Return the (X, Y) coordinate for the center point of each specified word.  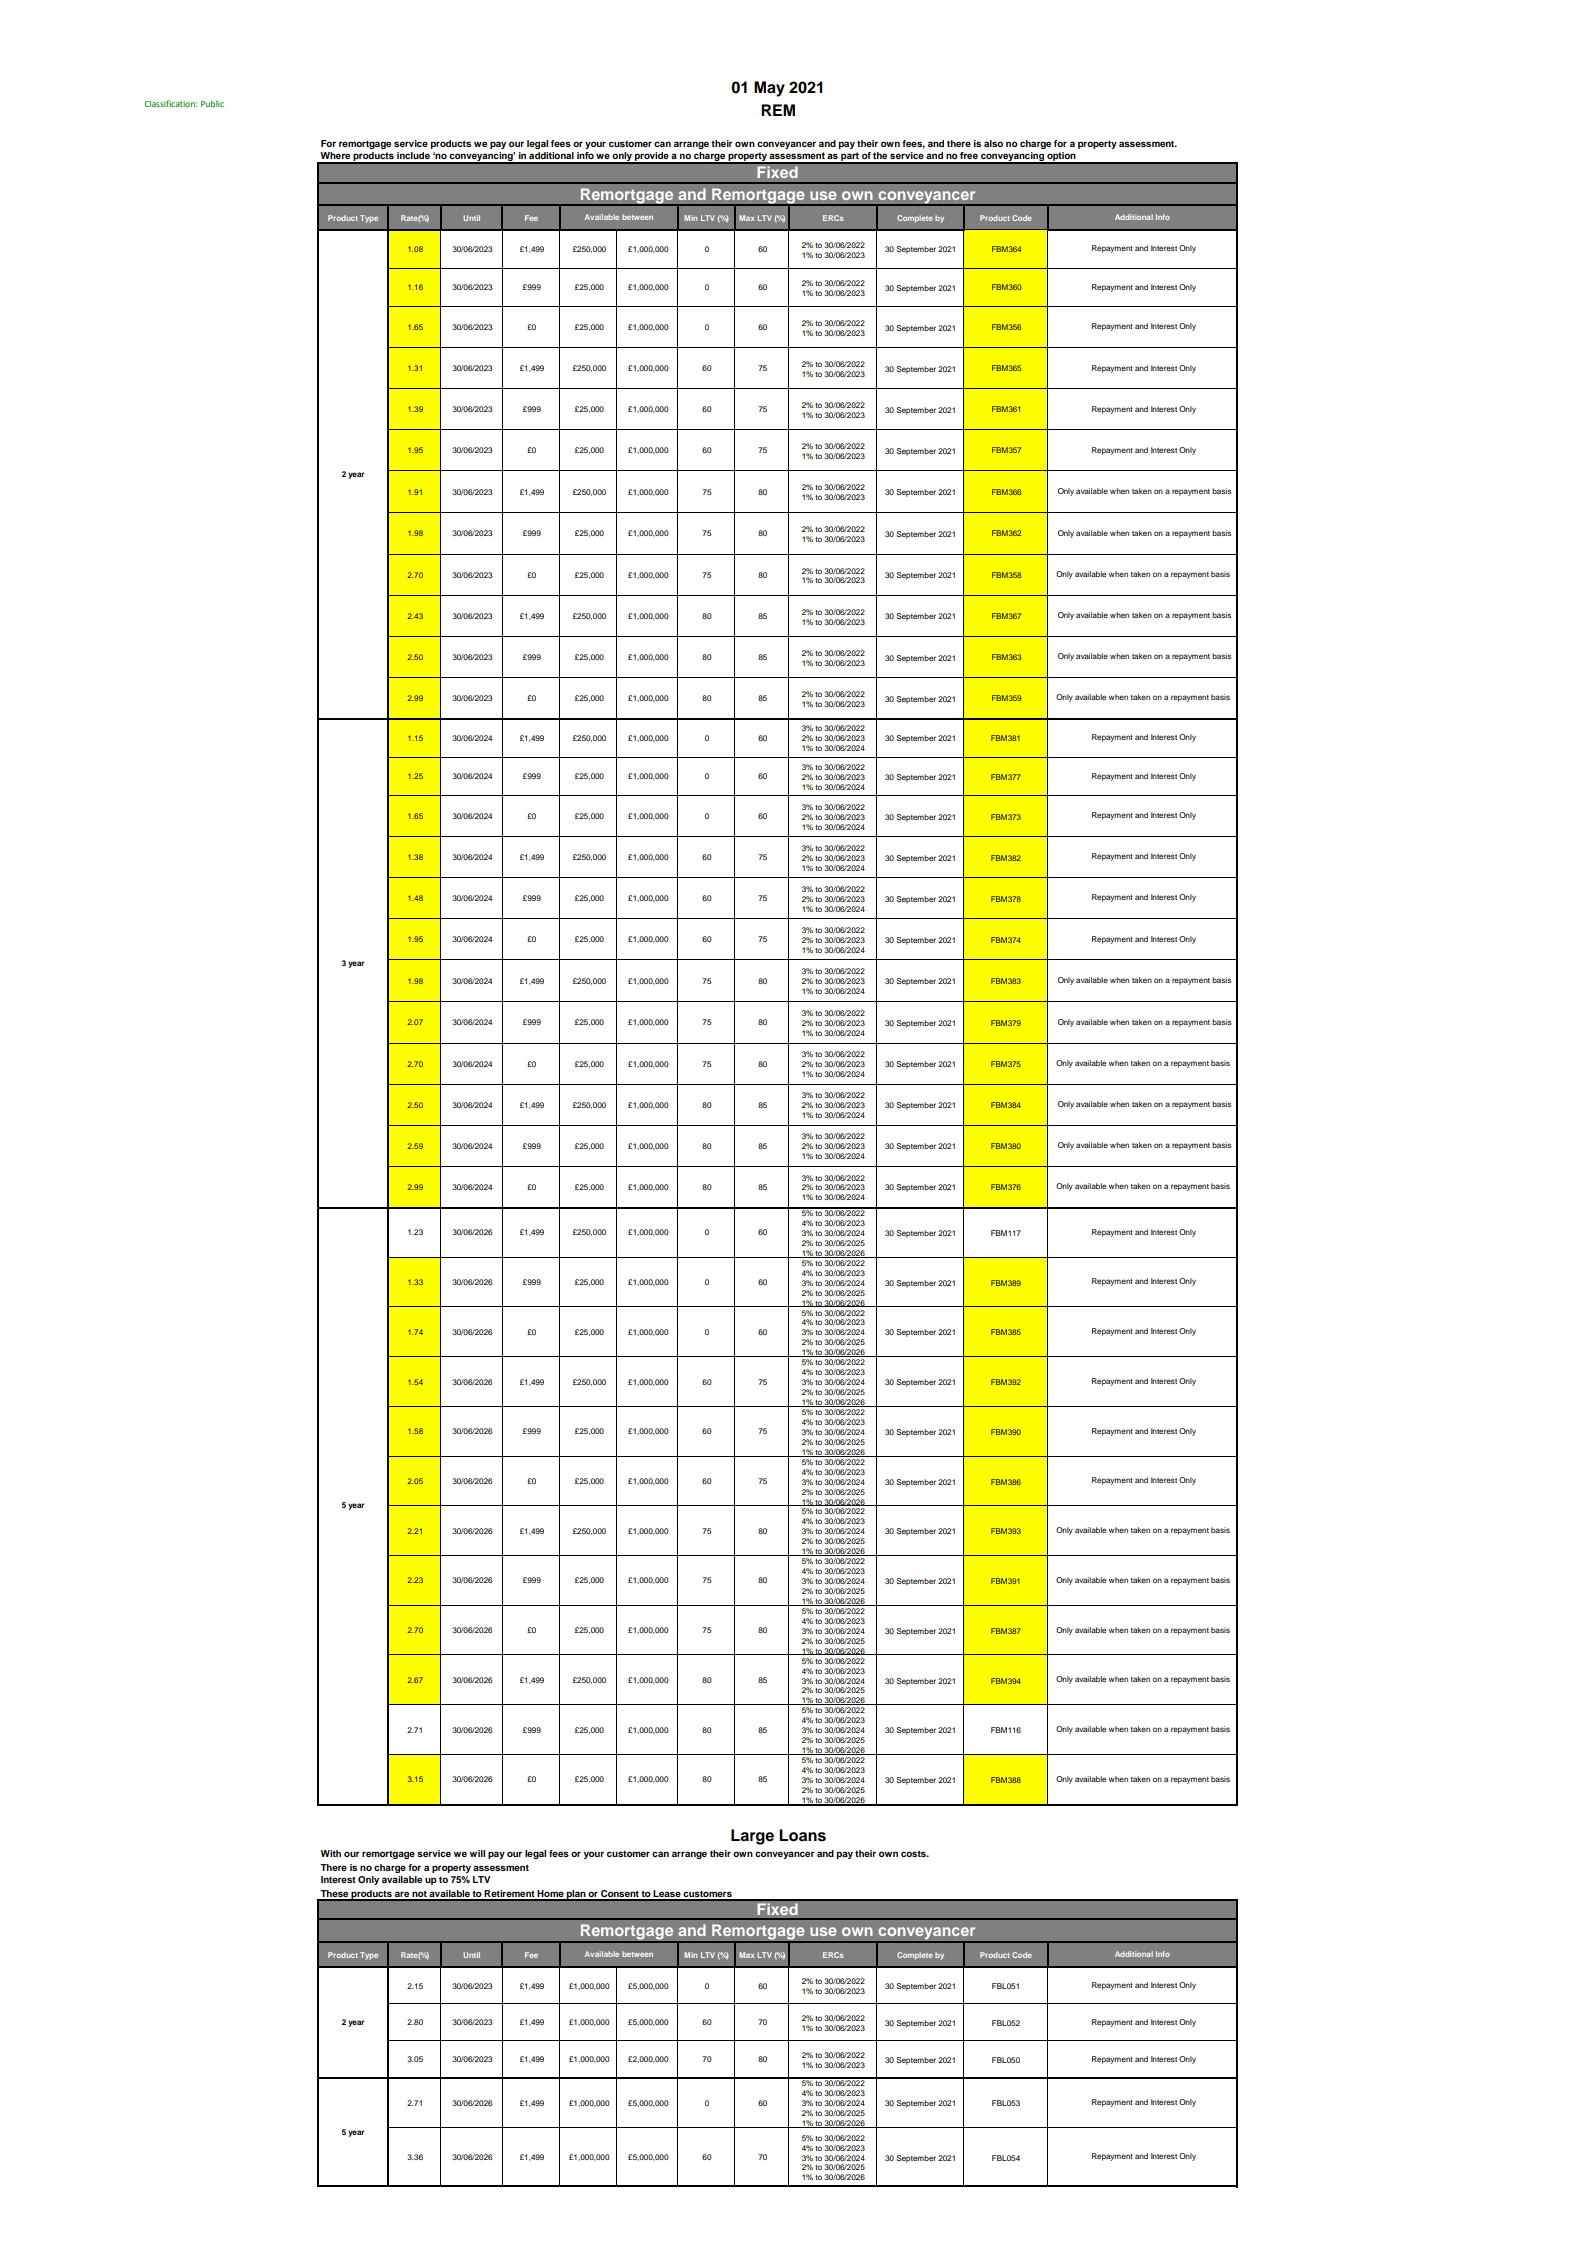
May (769, 89)
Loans (802, 1835)
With (331, 1853)
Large (752, 1837)
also (993, 143)
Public (212, 103)
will (477, 1853)
